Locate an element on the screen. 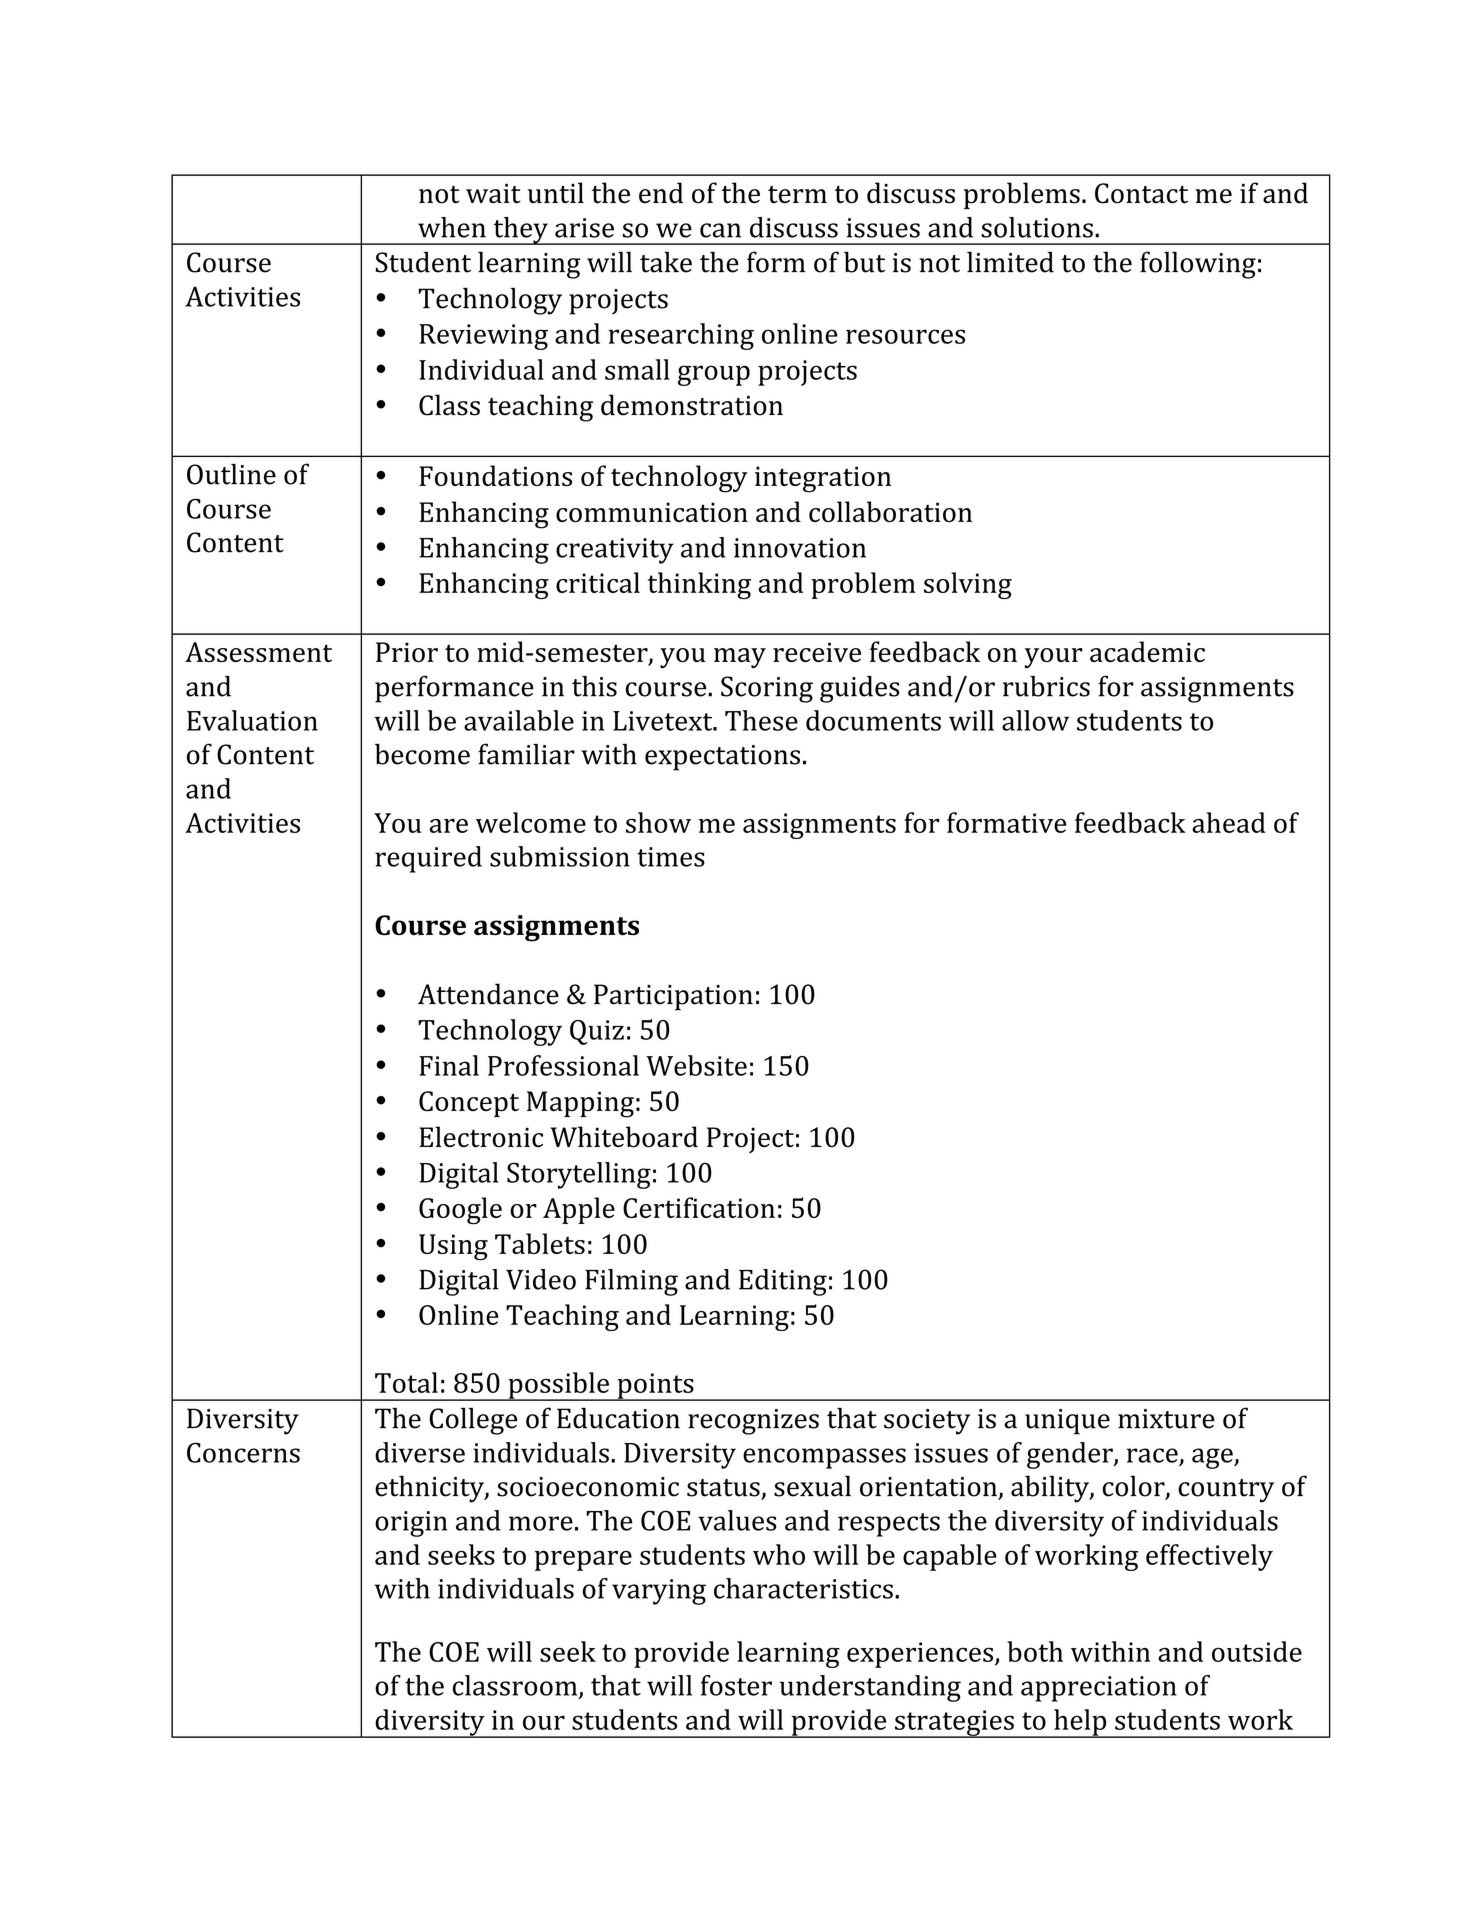  Prior is located at coordinates (407, 652).
